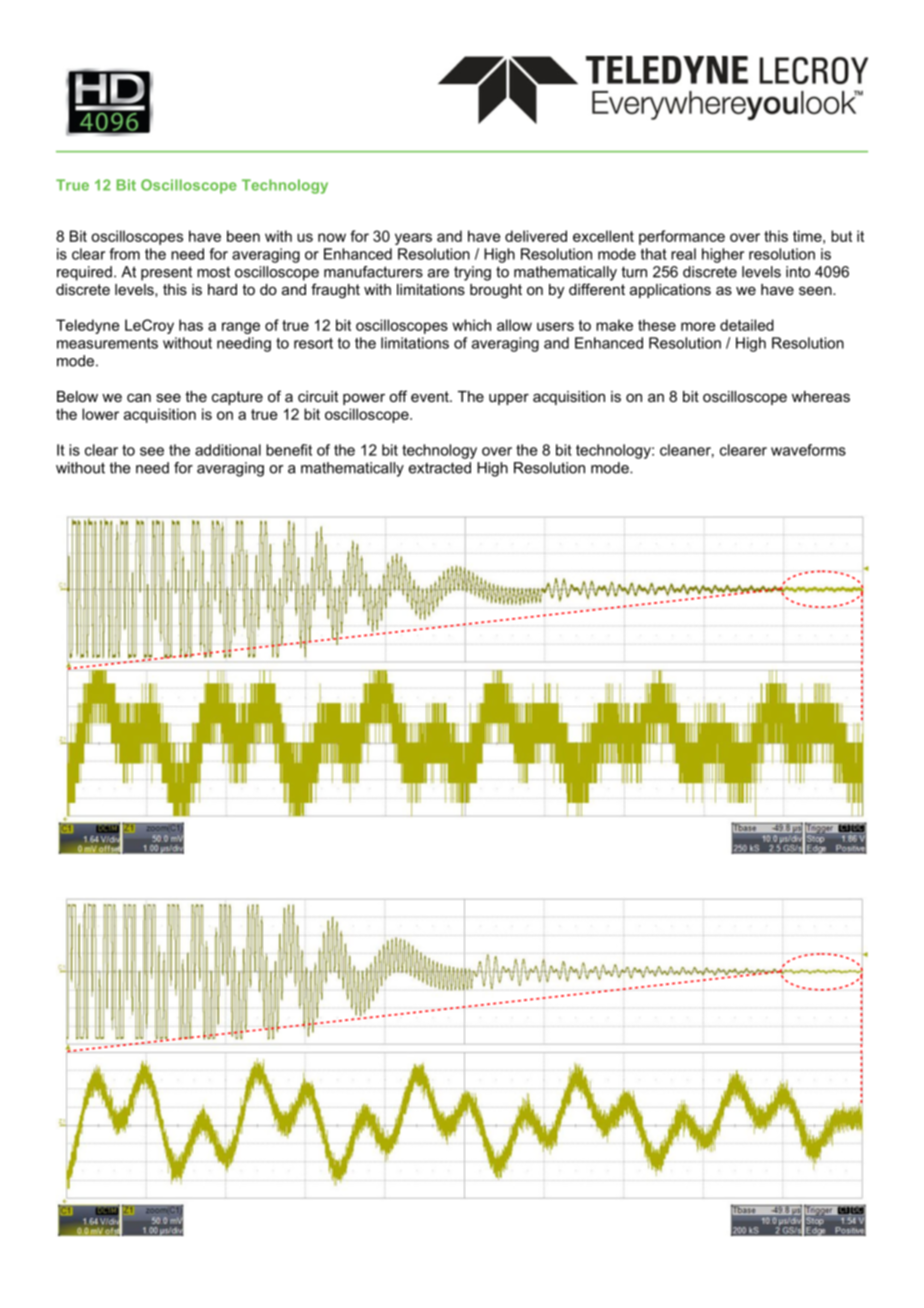  What do you see at coordinates (139, 397) in the screenshot?
I see `can` at bounding box center [139, 397].
